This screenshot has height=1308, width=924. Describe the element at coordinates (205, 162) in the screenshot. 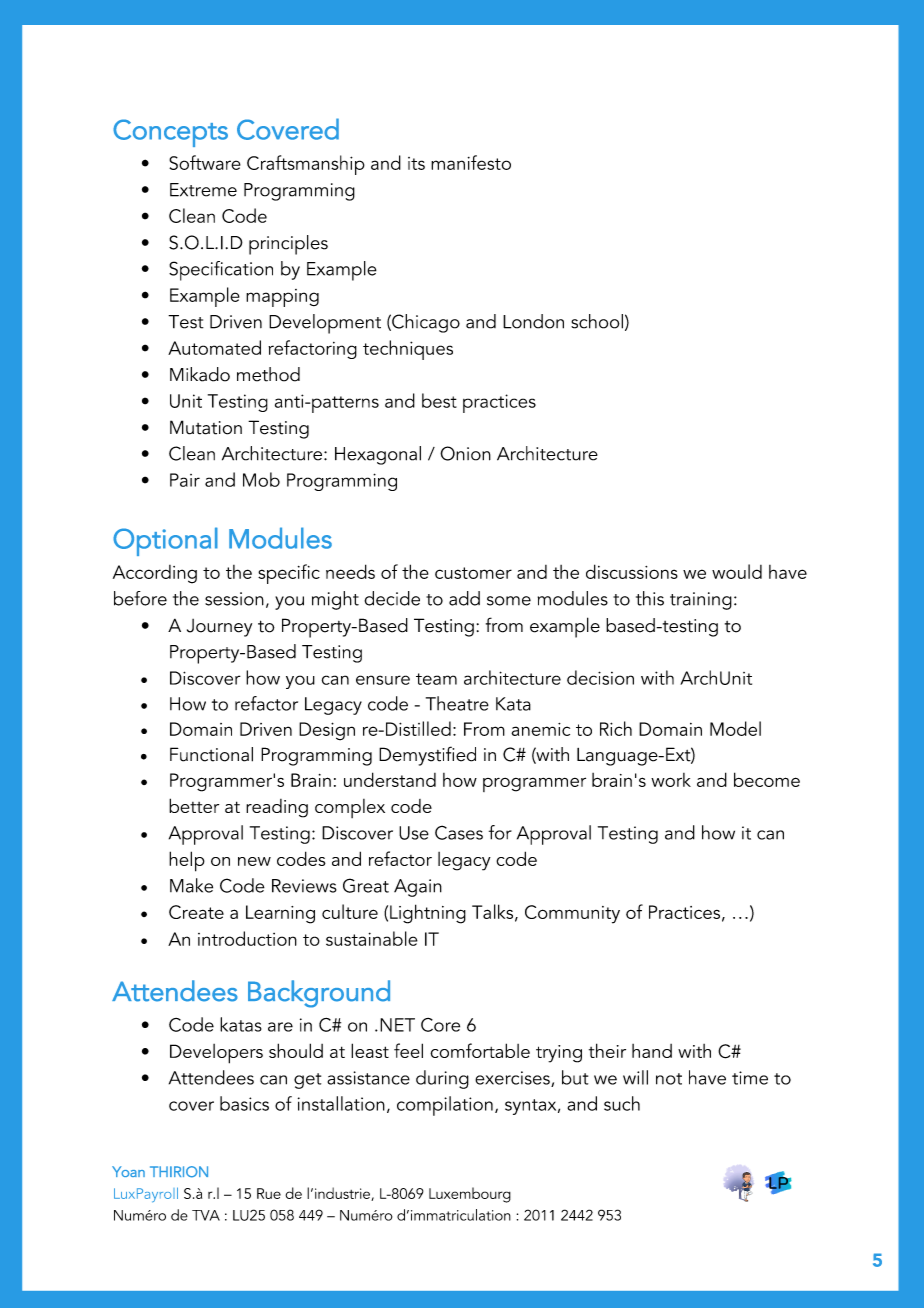

I see `Software` at that location.
